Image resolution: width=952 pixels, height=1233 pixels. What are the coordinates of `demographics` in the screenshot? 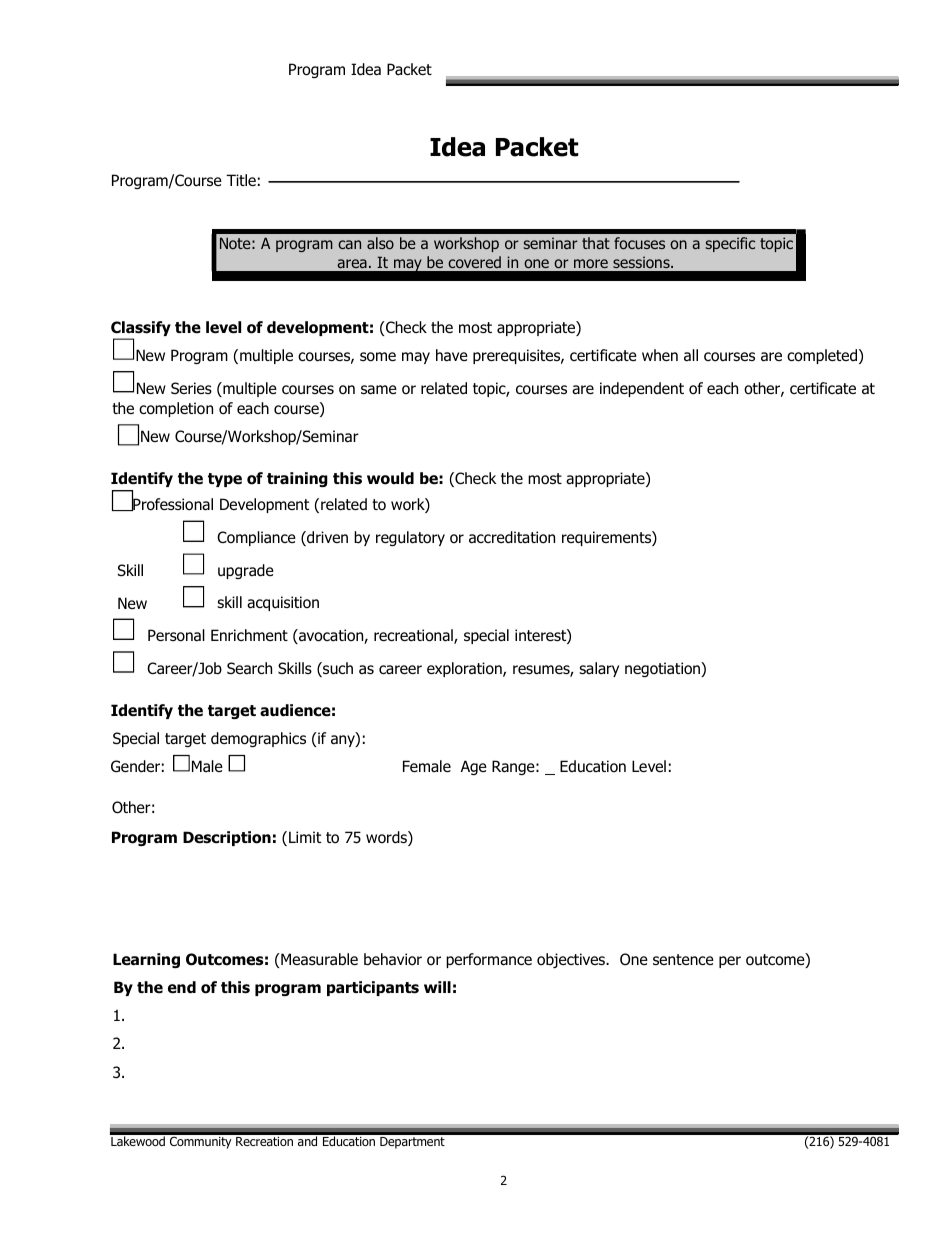 It's located at (258, 739).
